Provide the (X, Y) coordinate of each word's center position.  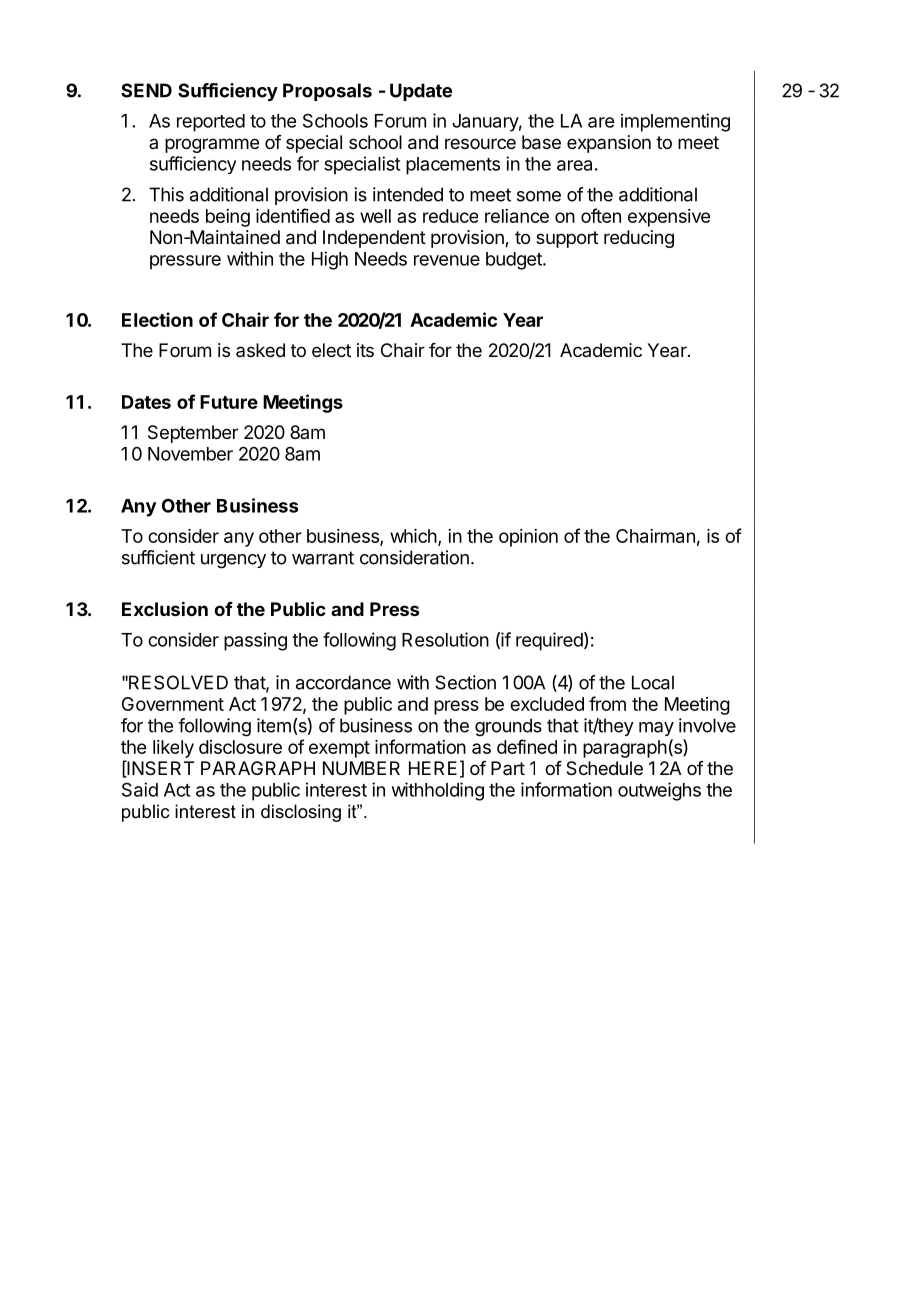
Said (140, 789)
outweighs (659, 791)
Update (421, 92)
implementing (675, 122)
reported (211, 123)
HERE (433, 768)
